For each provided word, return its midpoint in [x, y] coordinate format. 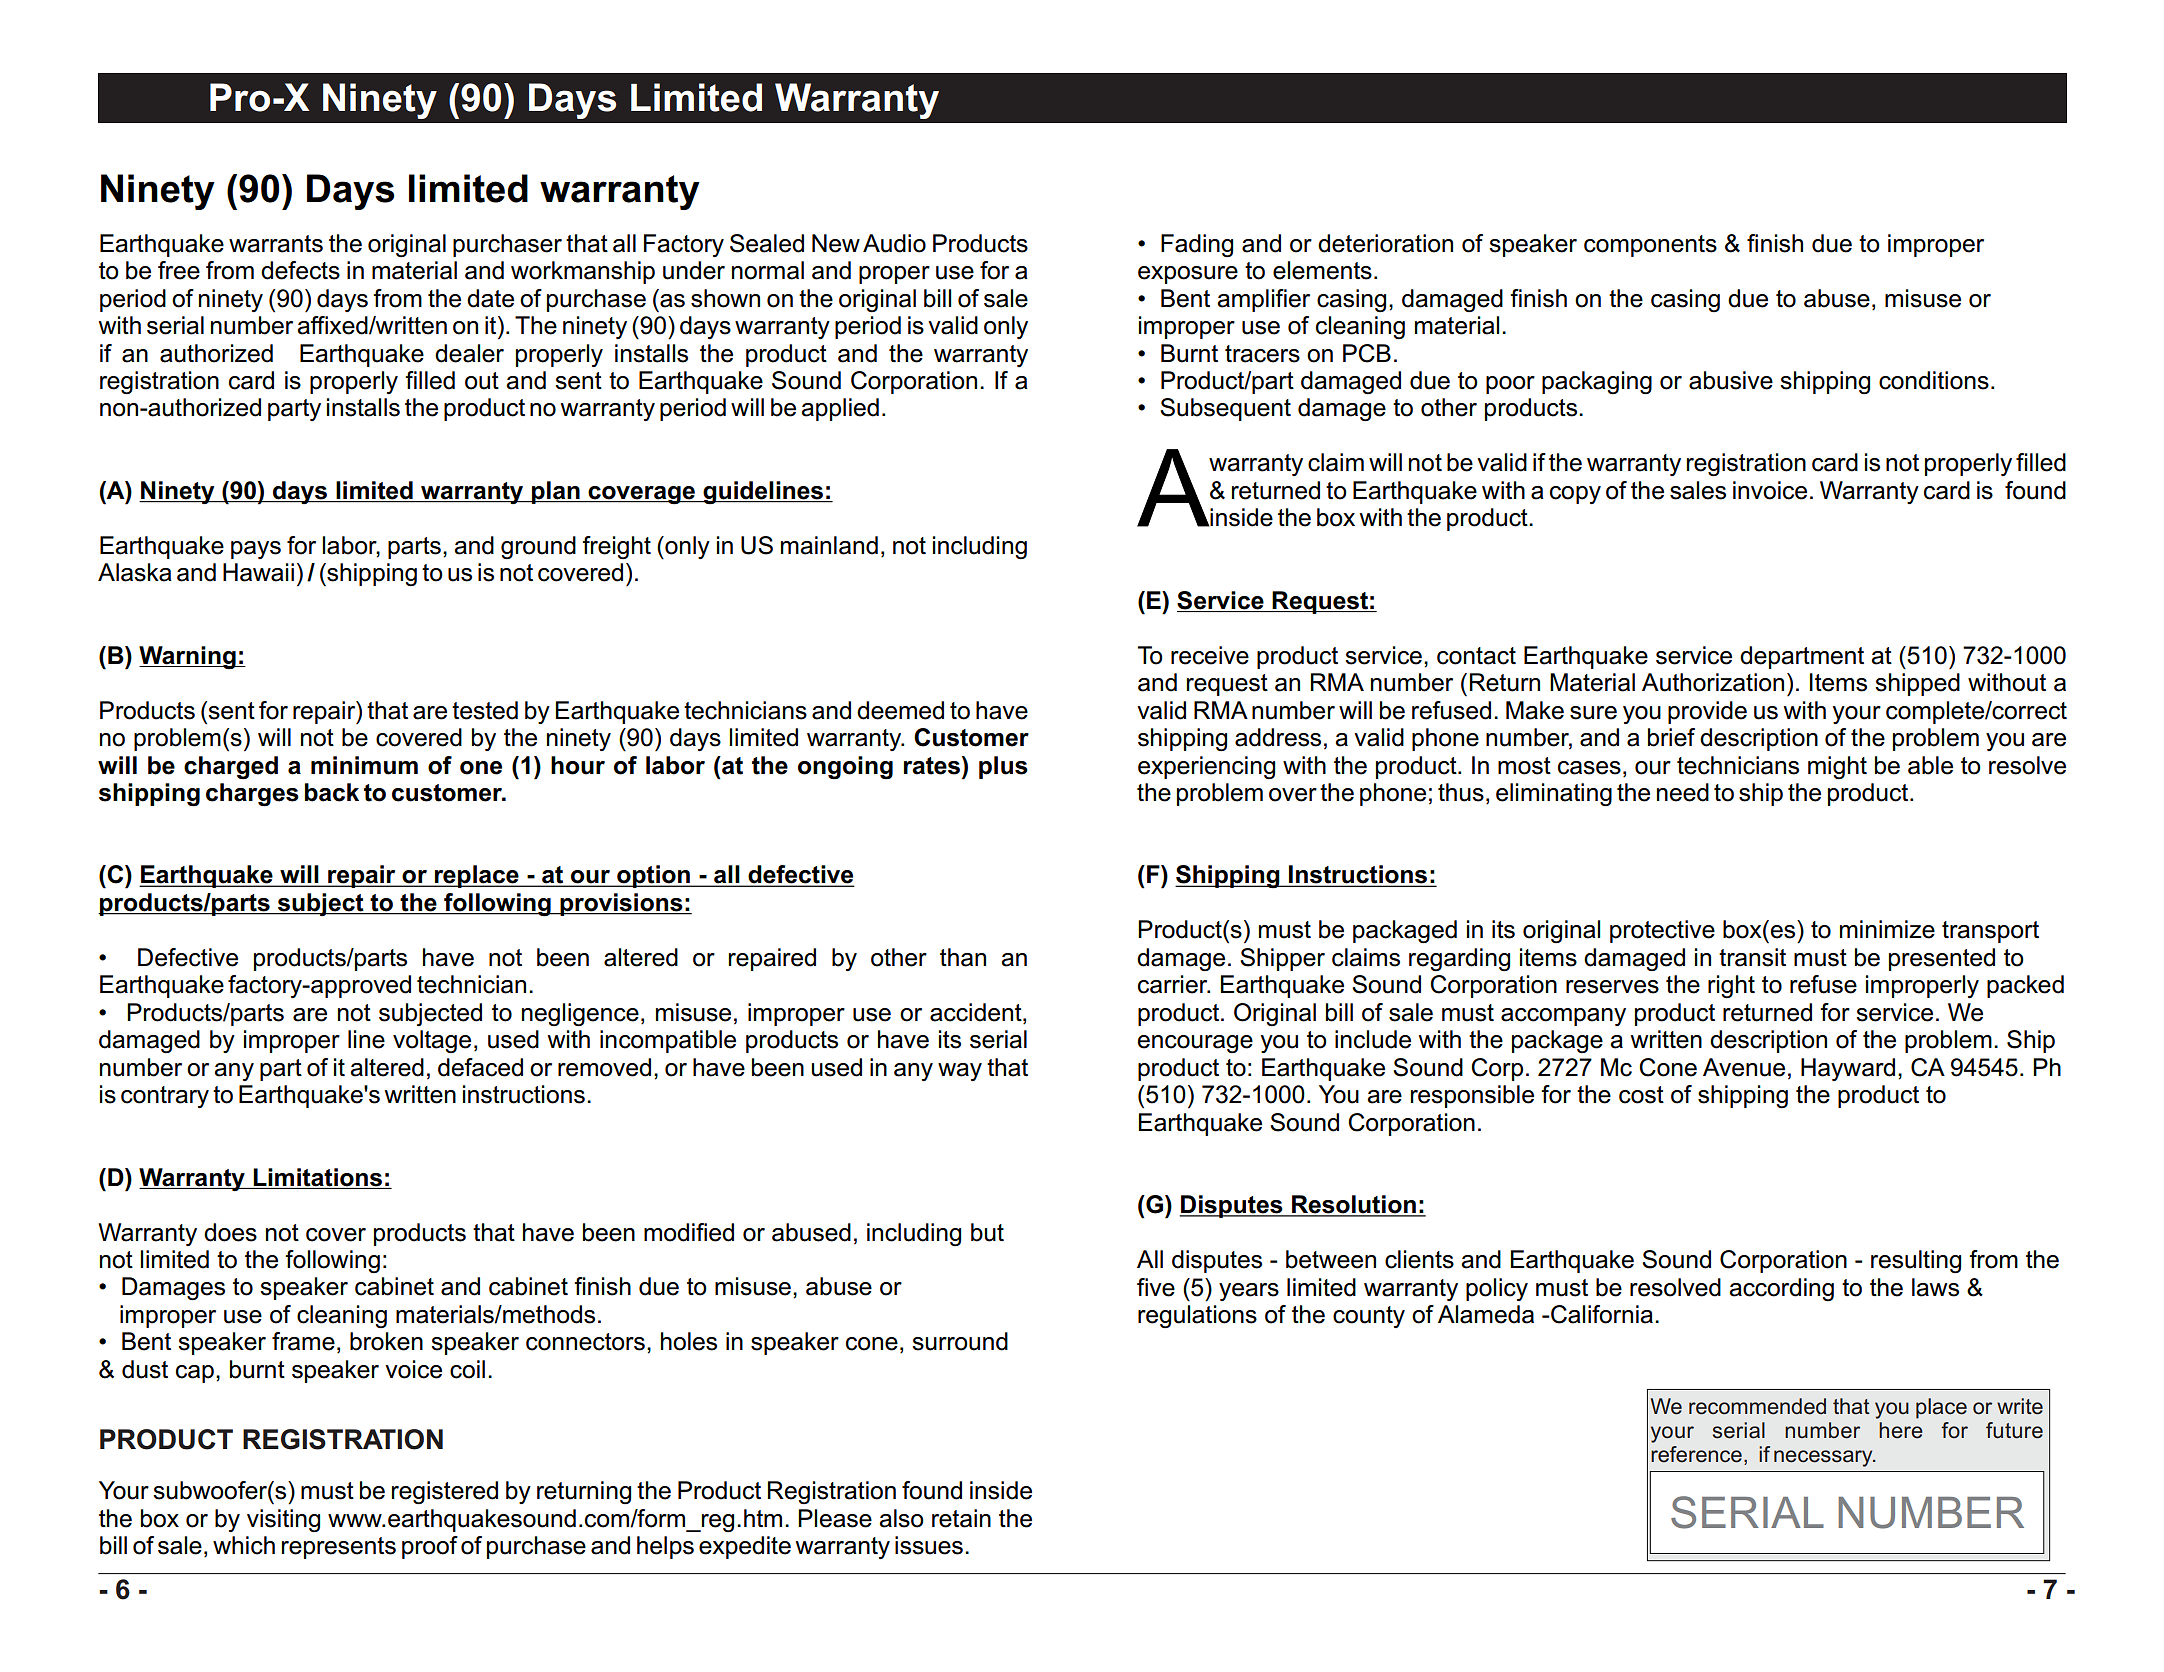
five [1156, 1287]
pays [256, 550]
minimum [364, 765]
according [1781, 1289]
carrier [1174, 984]
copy [1575, 495]
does [230, 1232]
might [1837, 767]
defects [300, 270]
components [1650, 246]
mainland [829, 545]
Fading [1197, 245]
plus [1003, 767]
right [1731, 986]
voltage [432, 1041]
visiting [283, 1520]
